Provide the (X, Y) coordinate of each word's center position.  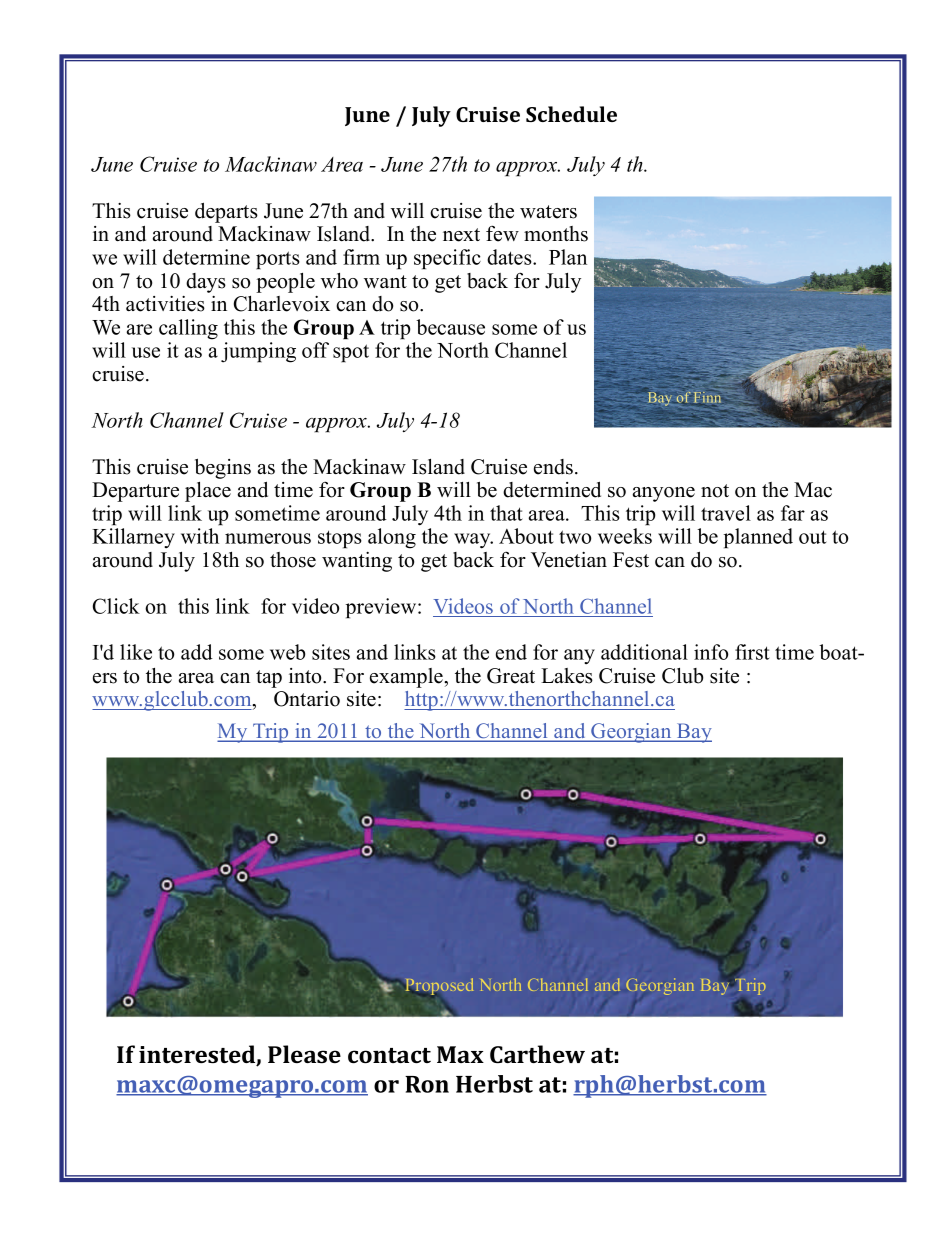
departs (226, 213)
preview (382, 608)
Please (304, 1054)
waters (548, 212)
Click (116, 606)
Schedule (571, 114)
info (711, 652)
